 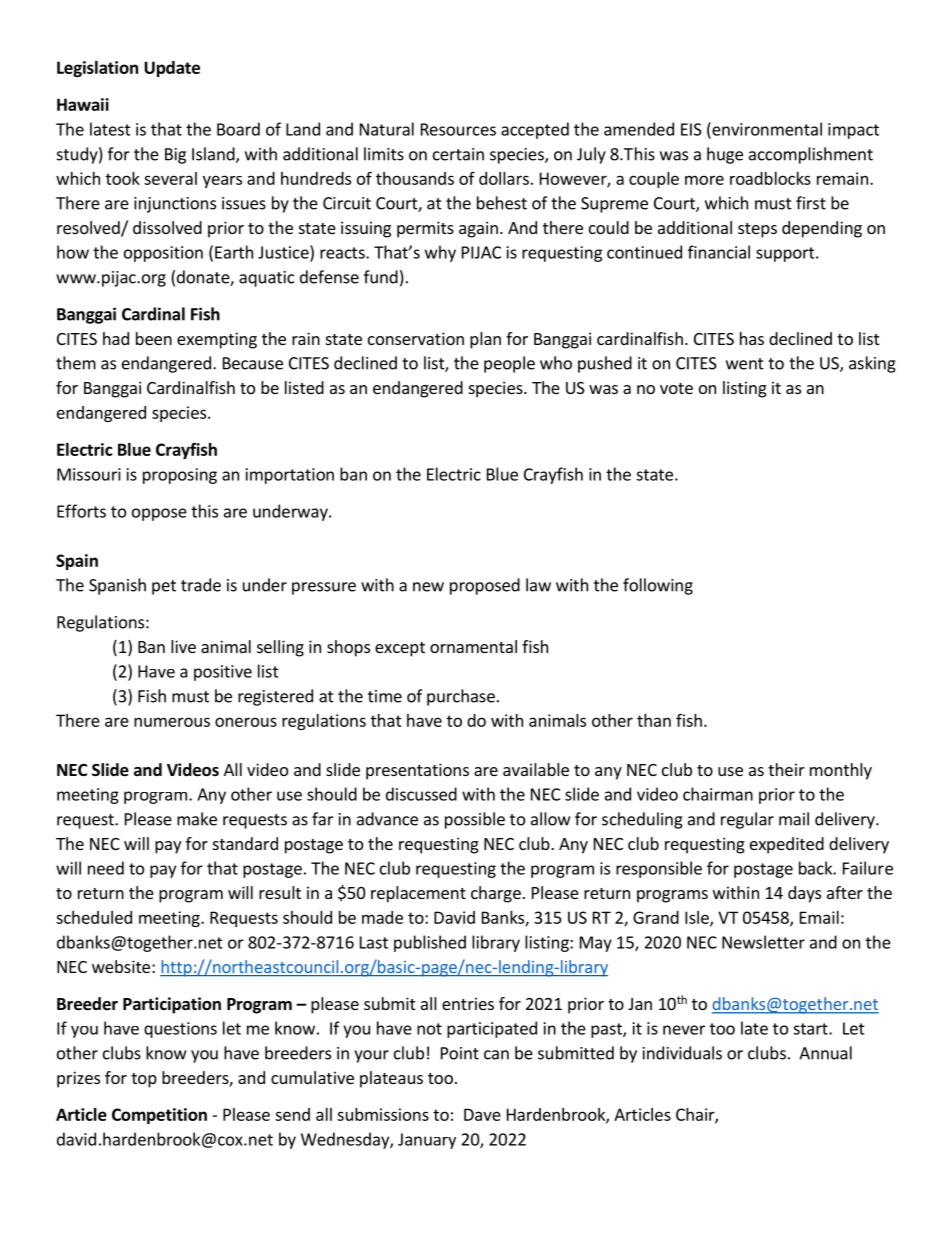 What do you see at coordinates (658, 586) in the image?
I see `following` at bounding box center [658, 586].
